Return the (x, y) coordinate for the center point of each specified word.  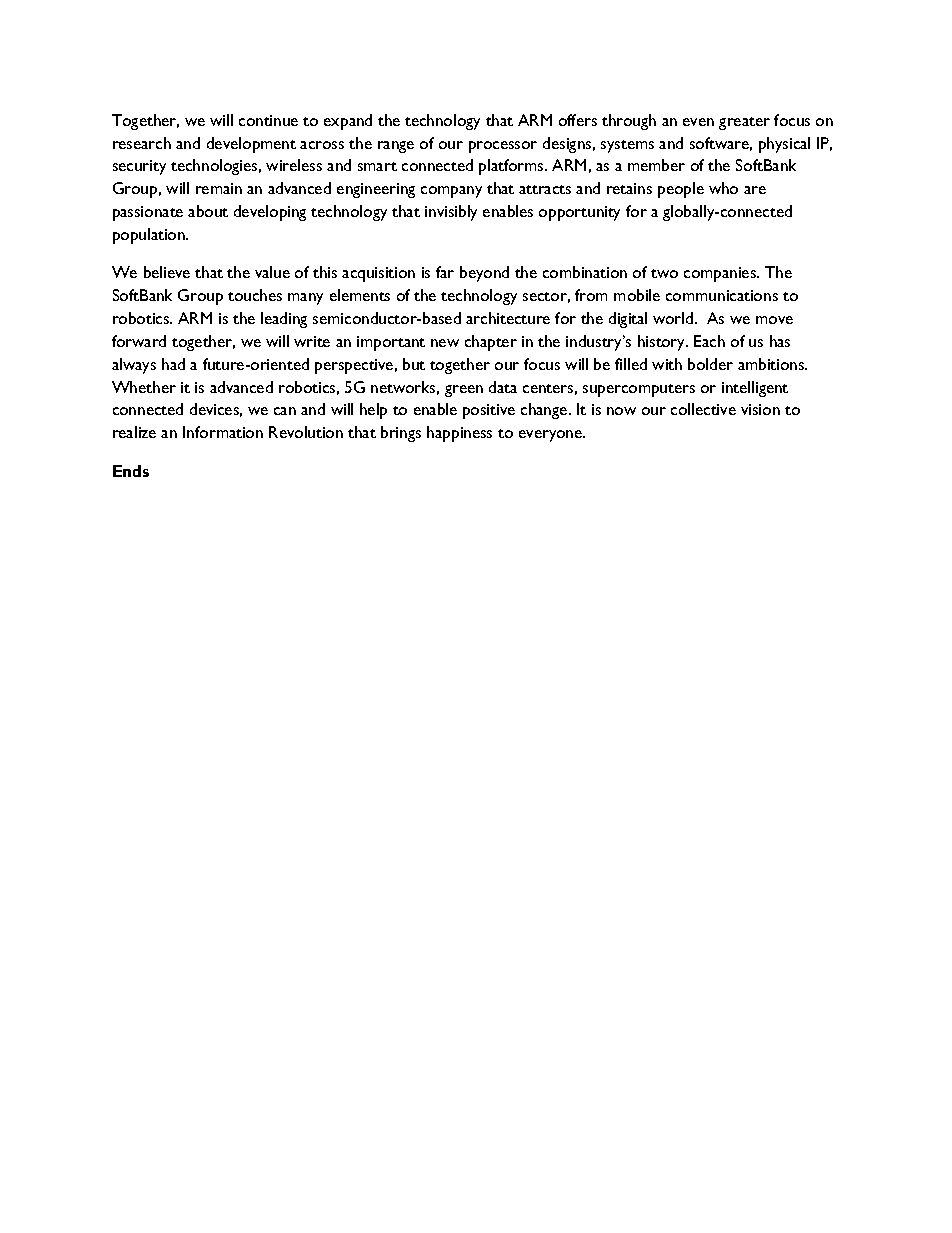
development (251, 145)
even (698, 122)
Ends (131, 471)
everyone (552, 436)
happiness (459, 434)
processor (503, 147)
